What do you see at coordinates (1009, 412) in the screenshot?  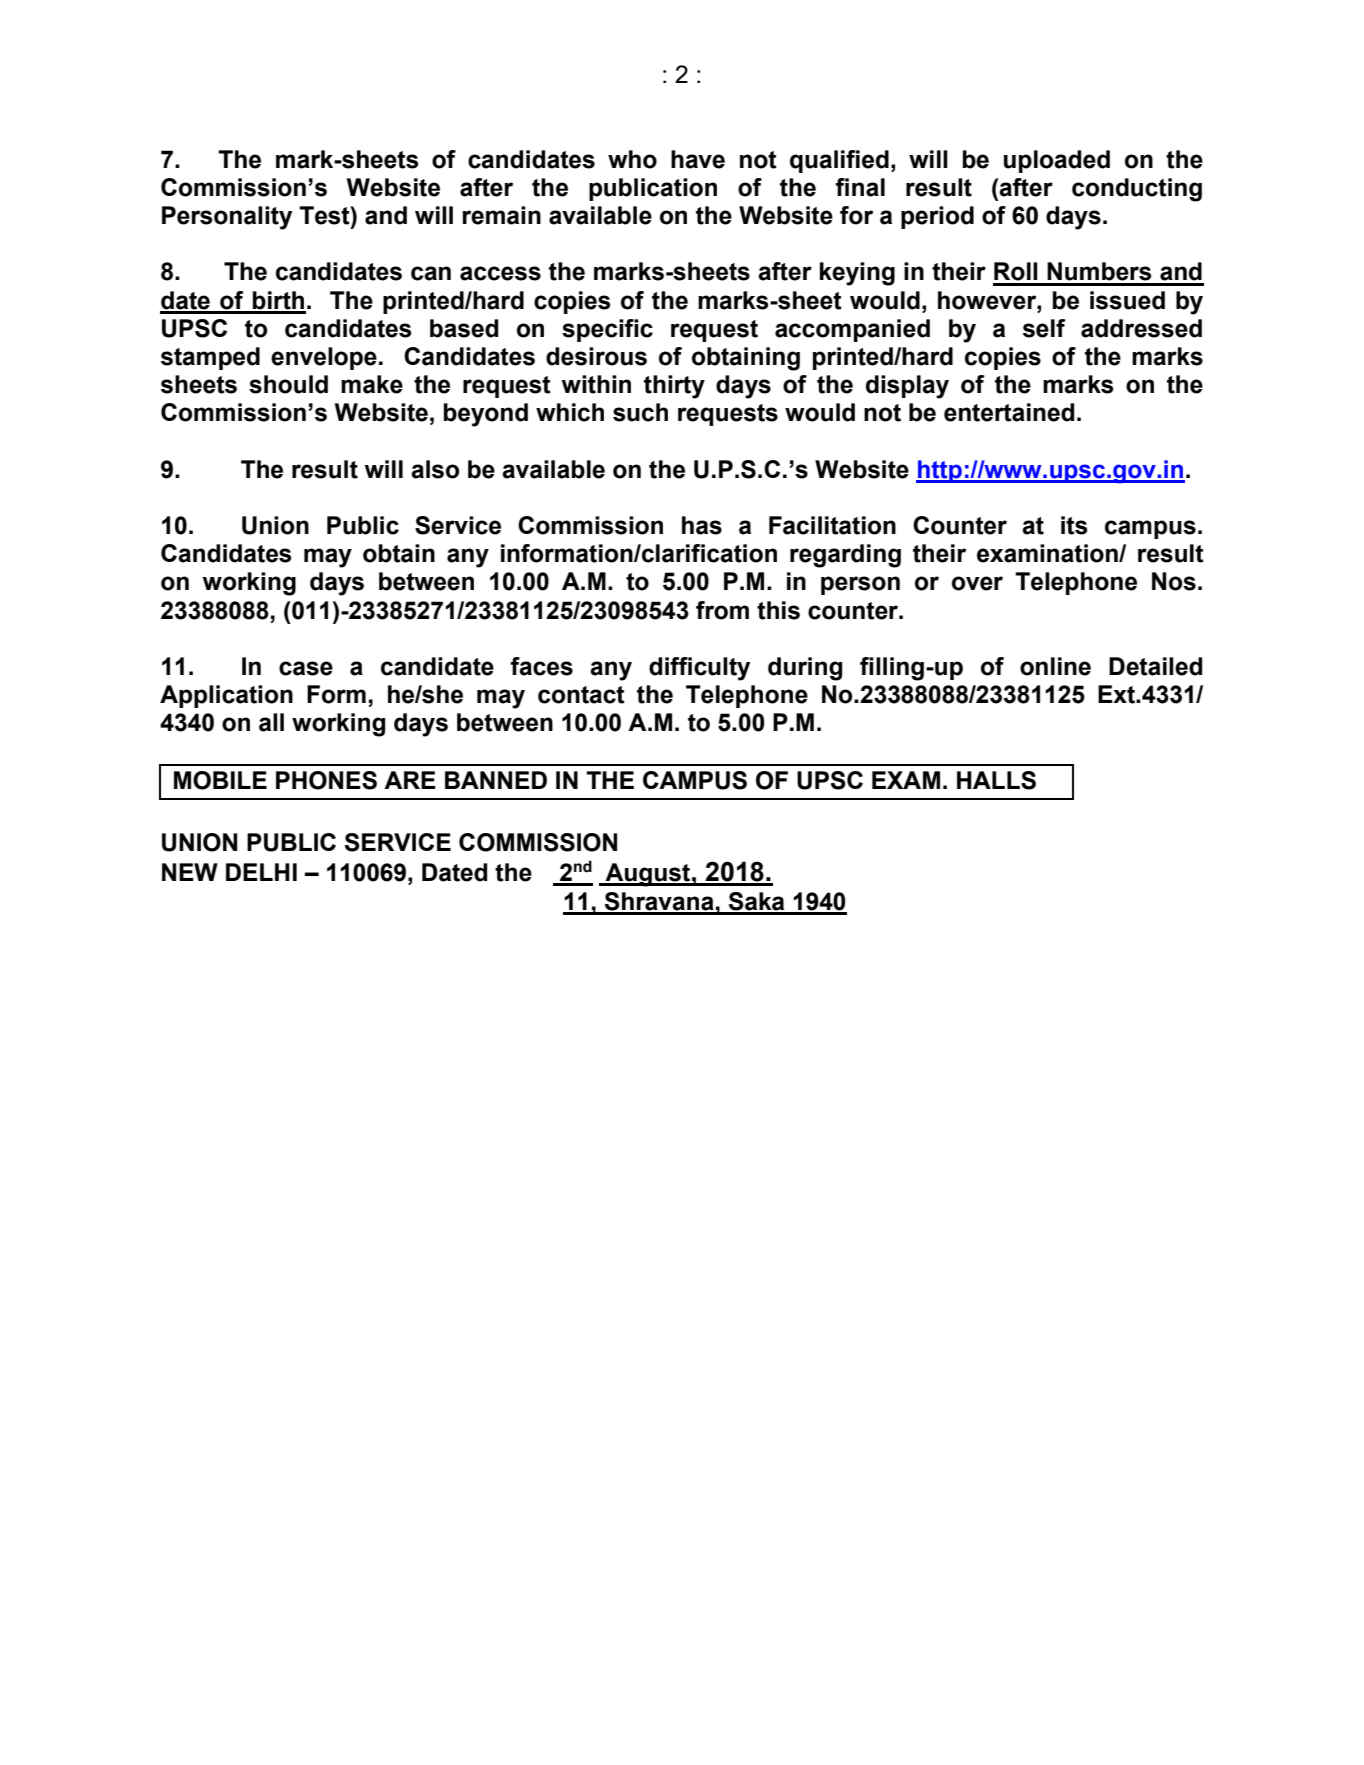 I see `entertained` at bounding box center [1009, 412].
